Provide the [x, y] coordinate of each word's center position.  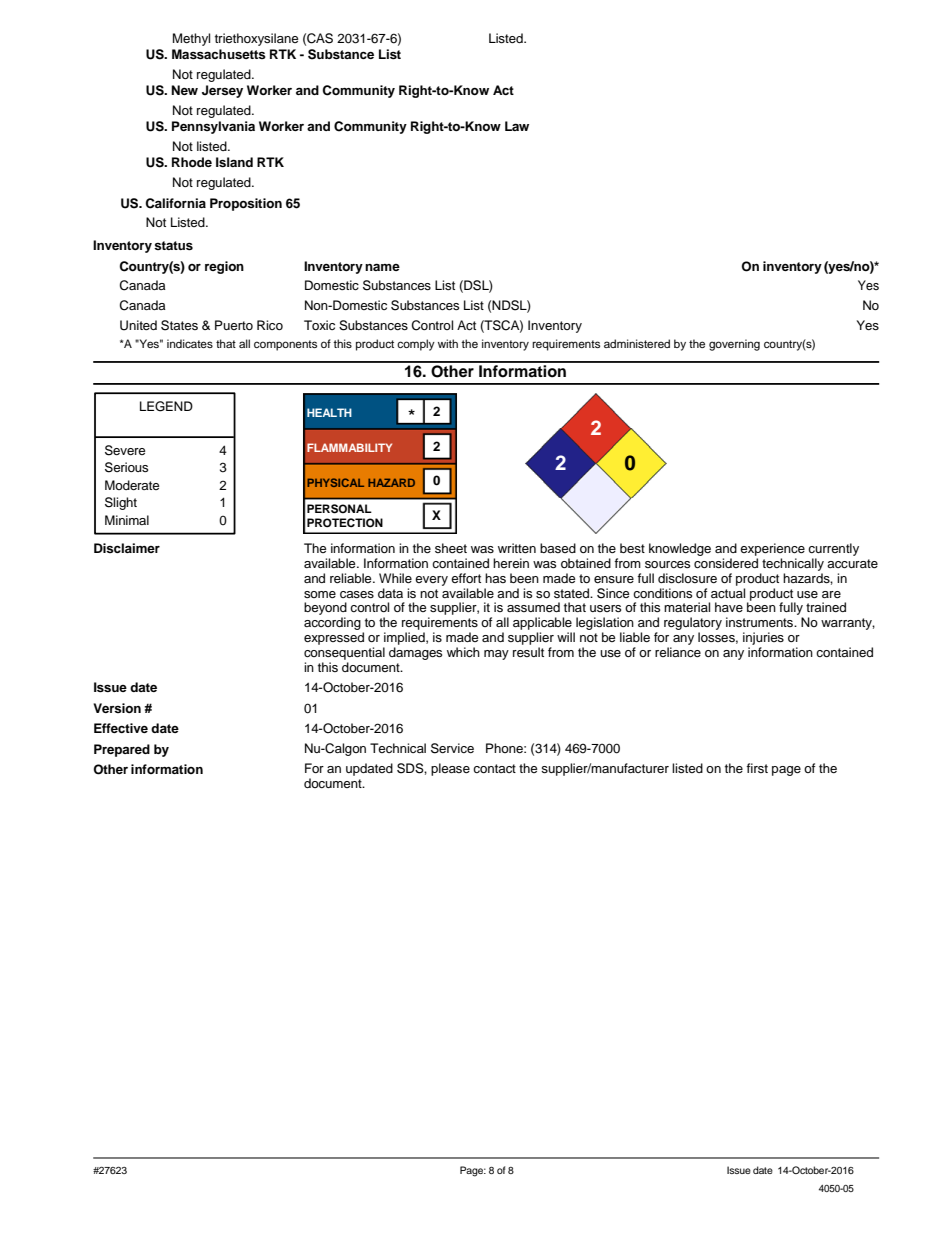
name [382, 267]
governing [734, 345]
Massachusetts [219, 54]
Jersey [222, 91]
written [517, 548]
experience [772, 549]
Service [452, 748]
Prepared [122, 750]
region [224, 267]
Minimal [127, 520]
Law [517, 126]
